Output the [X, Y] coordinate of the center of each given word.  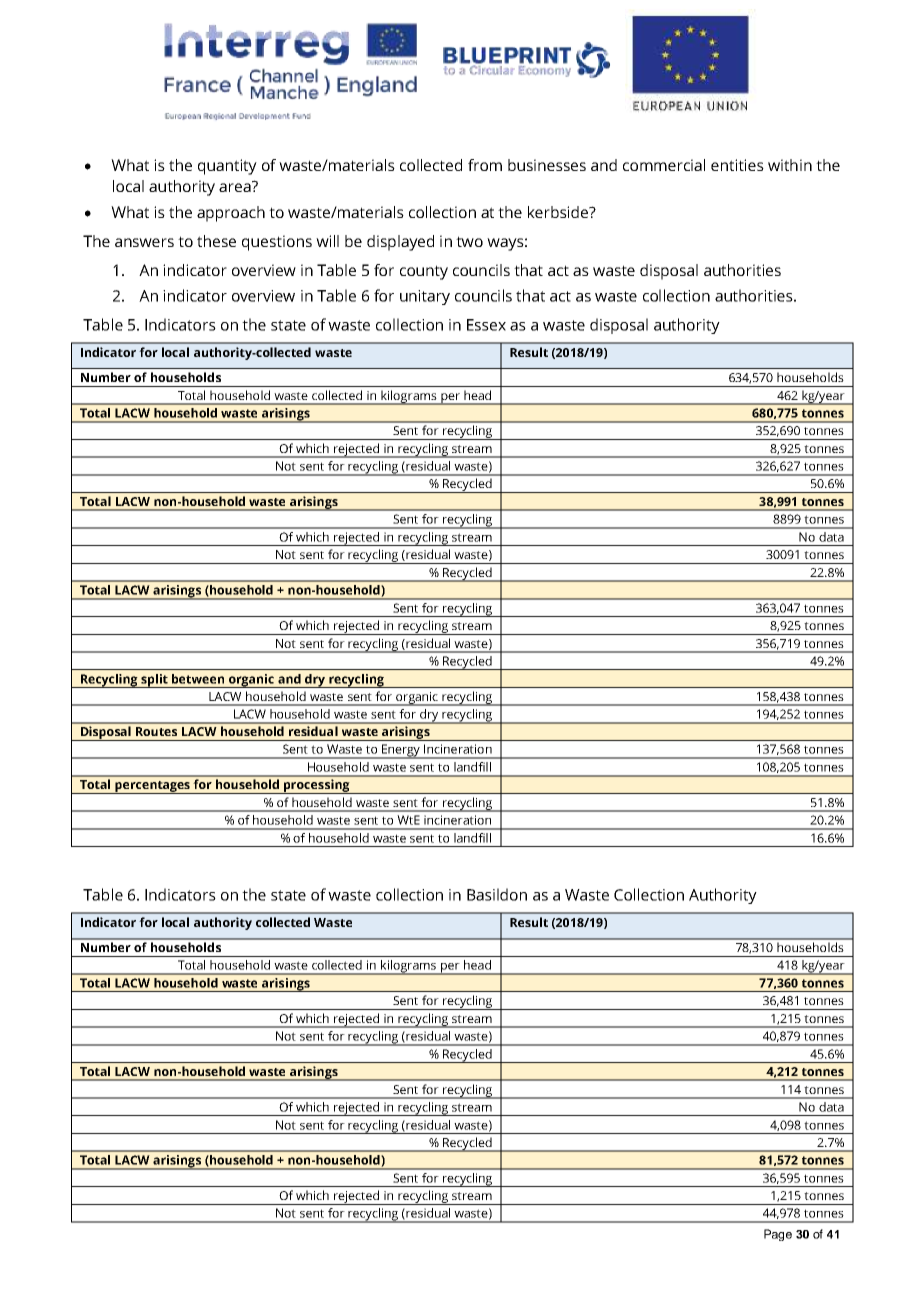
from [485, 165]
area [236, 186]
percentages [153, 787]
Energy [401, 751]
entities [737, 165]
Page [778, 1235]
